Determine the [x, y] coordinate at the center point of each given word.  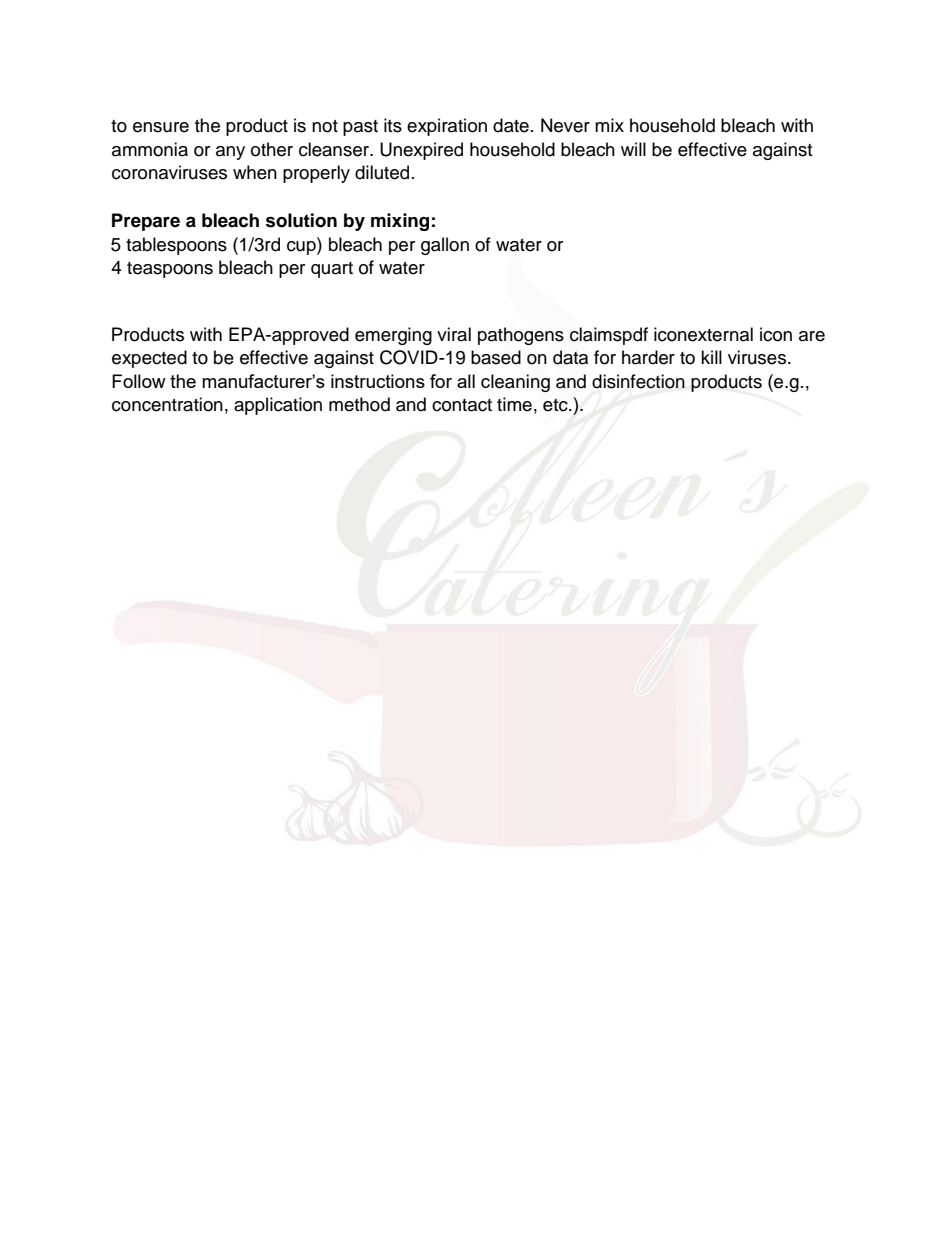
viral [454, 334]
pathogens [521, 336]
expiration [447, 127]
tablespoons [176, 246]
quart [332, 270]
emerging [393, 336]
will [633, 149]
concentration [167, 404]
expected [149, 359]
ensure [161, 127]
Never [565, 125]
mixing [400, 222]
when [255, 172]
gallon [445, 246]
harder [648, 357]
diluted [382, 172]
